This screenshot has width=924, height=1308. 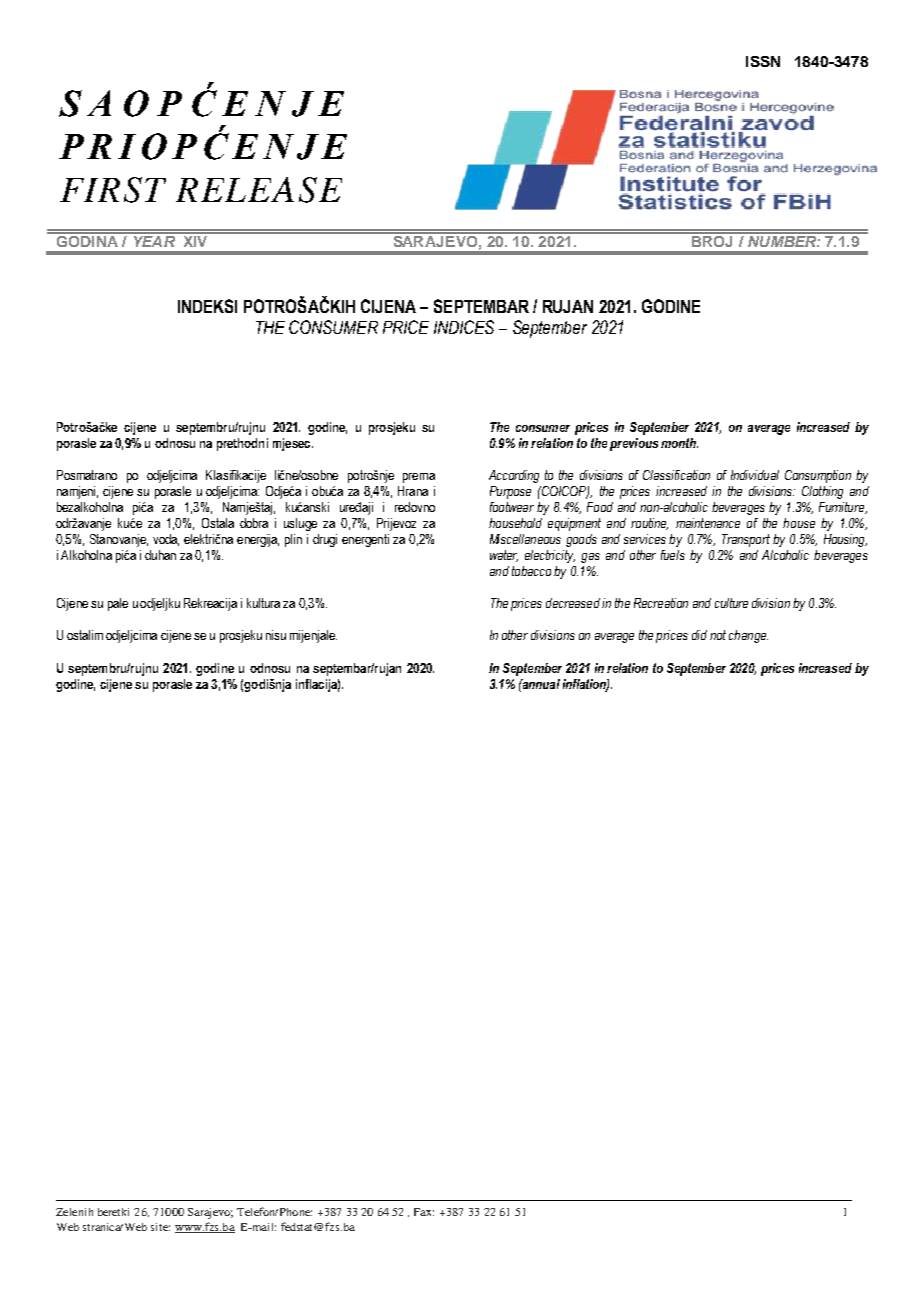 I want to click on ISSN, so click(x=763, y=61).
